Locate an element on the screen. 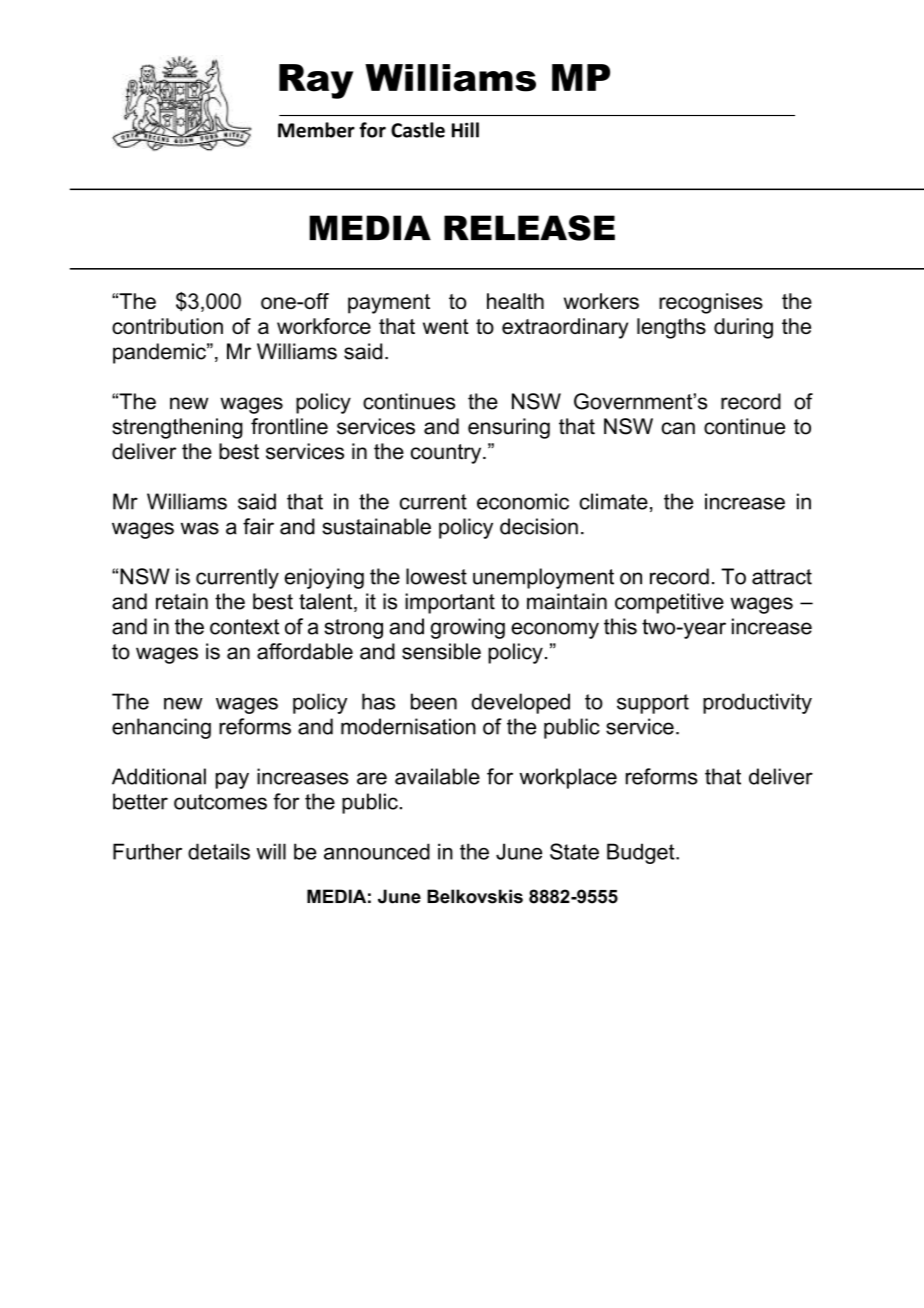  strengthening is located at coordinates (177, 428).
